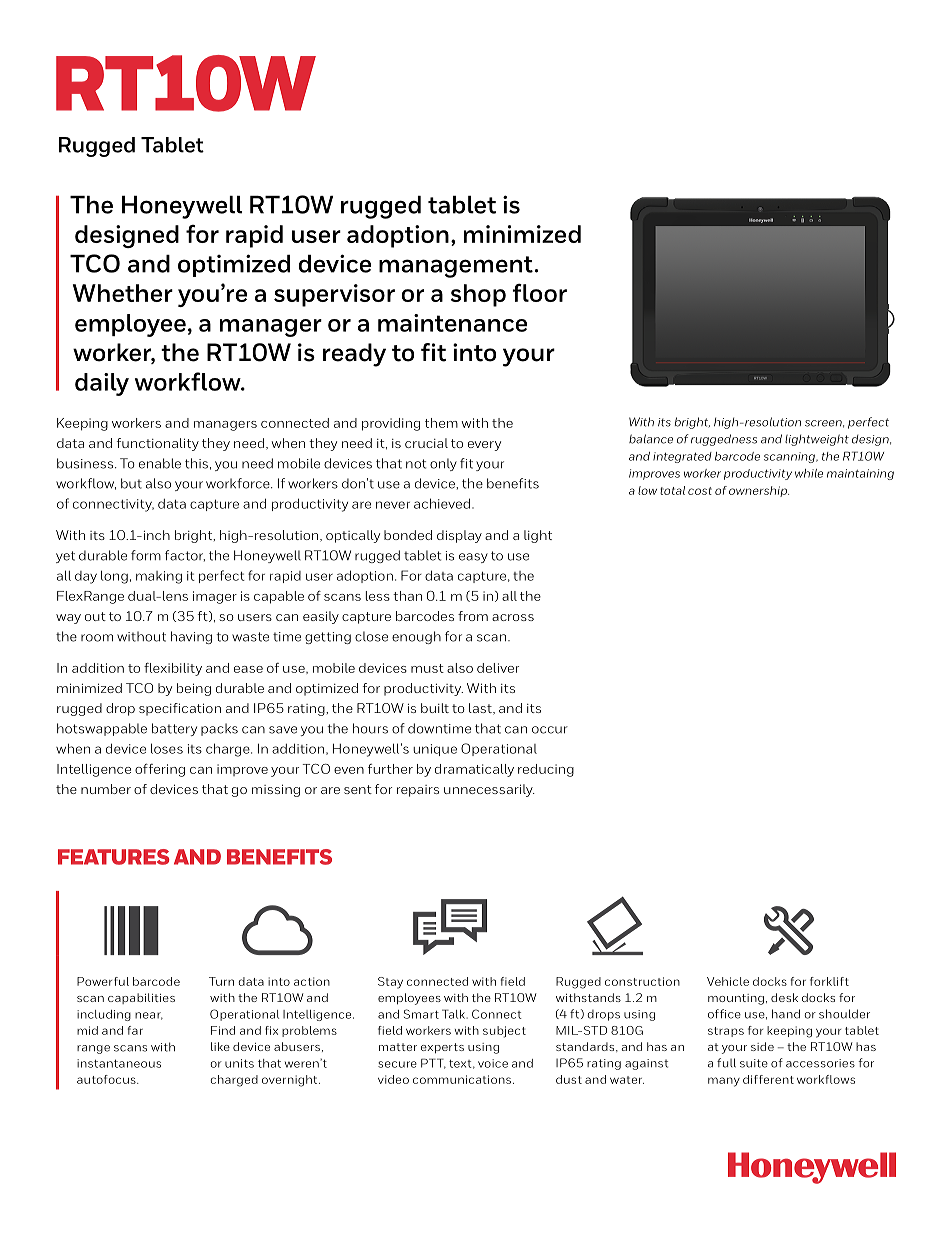 This screenshot has height=1233, width=952. I want to click on experts, so click(442, 1048).
